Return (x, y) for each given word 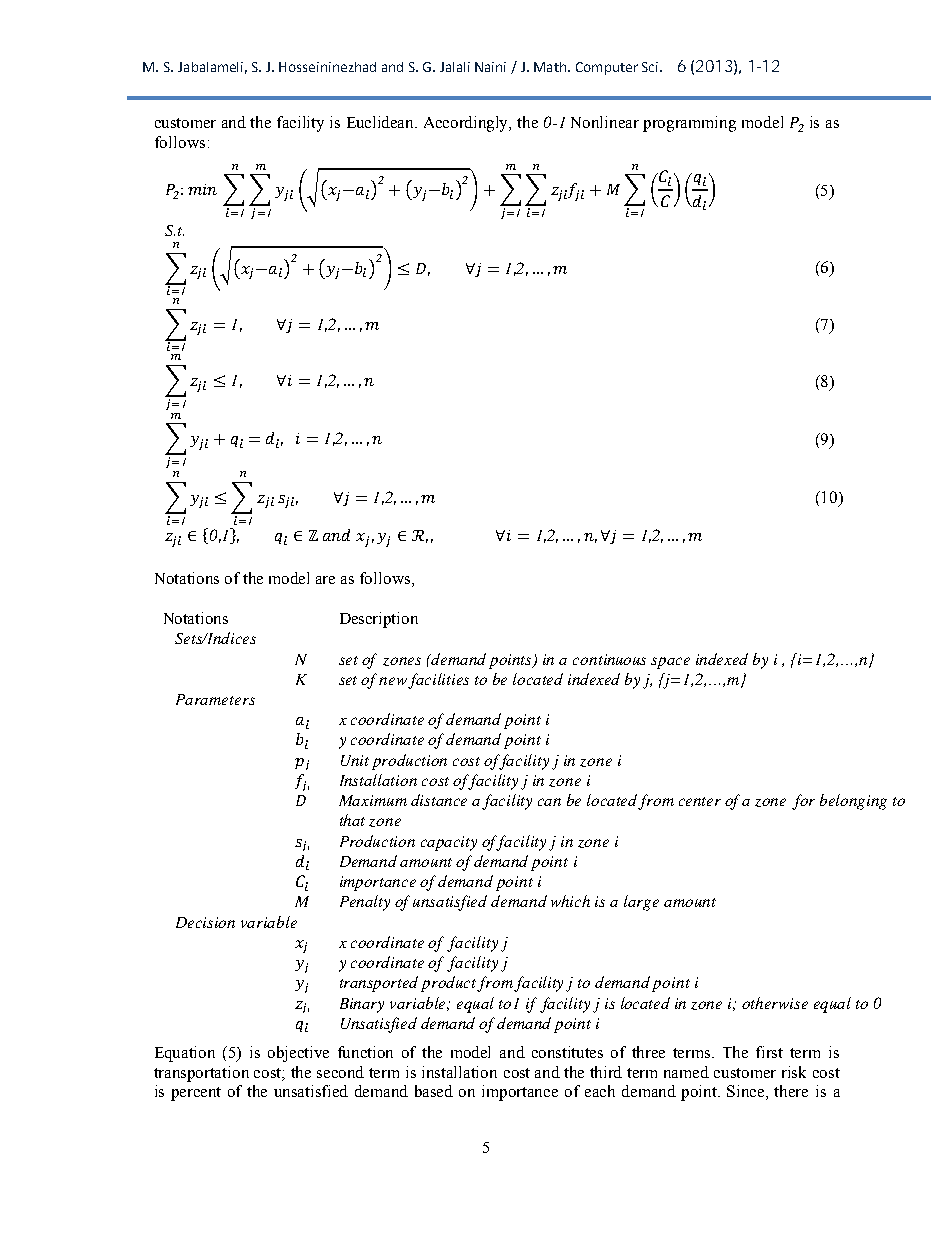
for (803, 802)
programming (689, 124)
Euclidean (382, 122)
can (549, 802)
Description (379, 620)
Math (550, 67)
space (670, 663)
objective (298, 1054)
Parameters (215, 699)
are (325, 580)
